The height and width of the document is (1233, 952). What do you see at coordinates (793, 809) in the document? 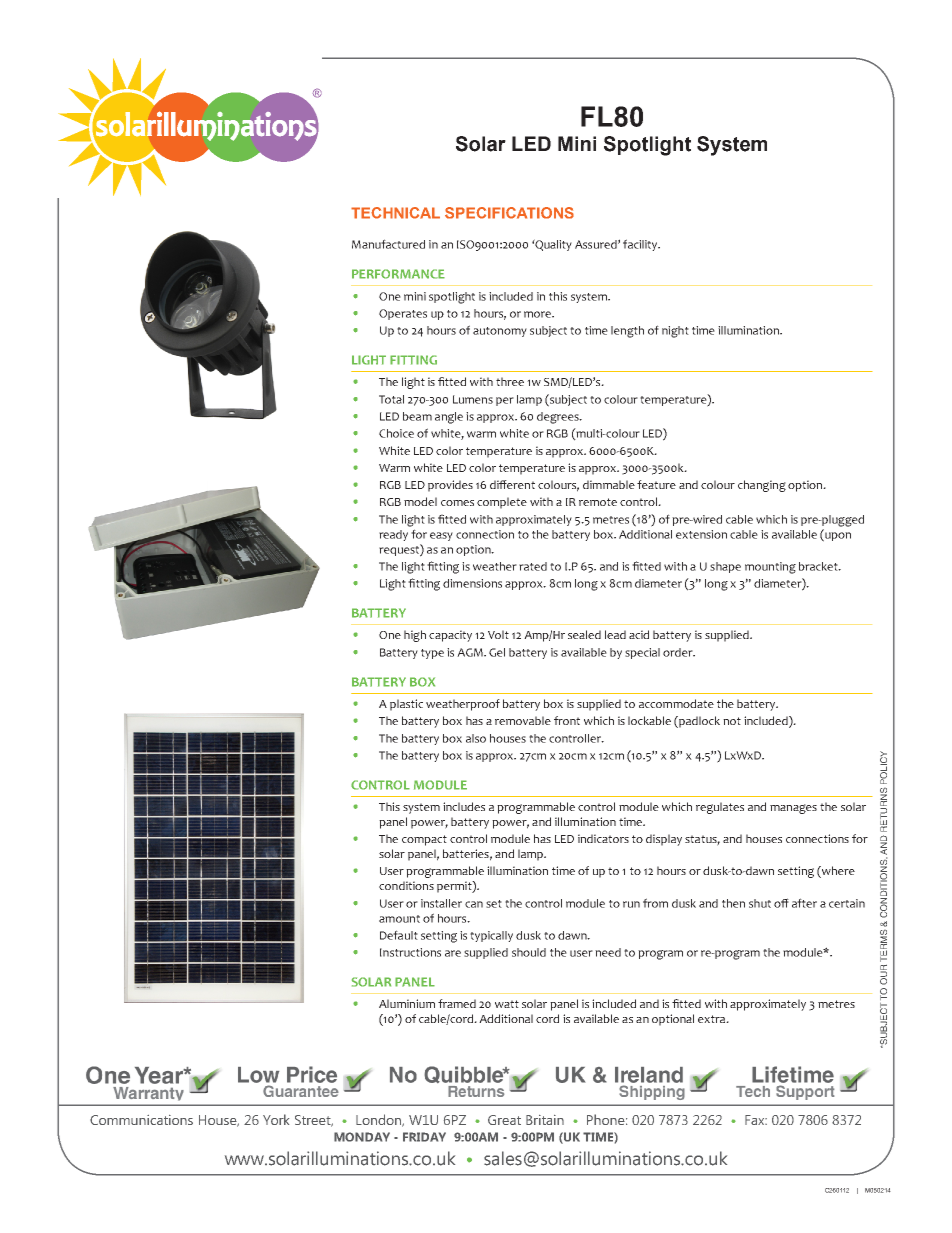
I see `manages` at bounding box center [793, 809].
